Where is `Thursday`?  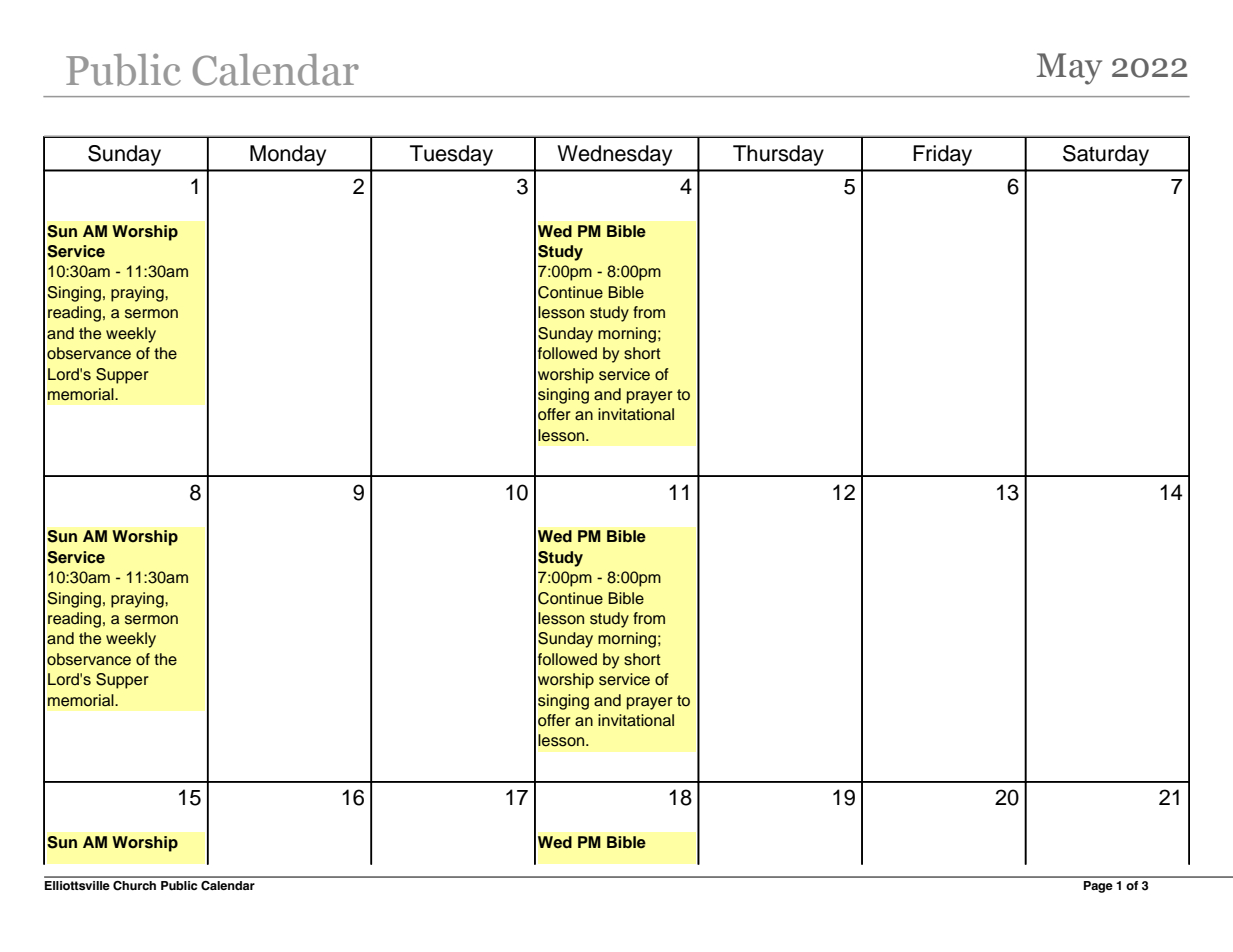 Thursday is located at coordinates (778, 155).
